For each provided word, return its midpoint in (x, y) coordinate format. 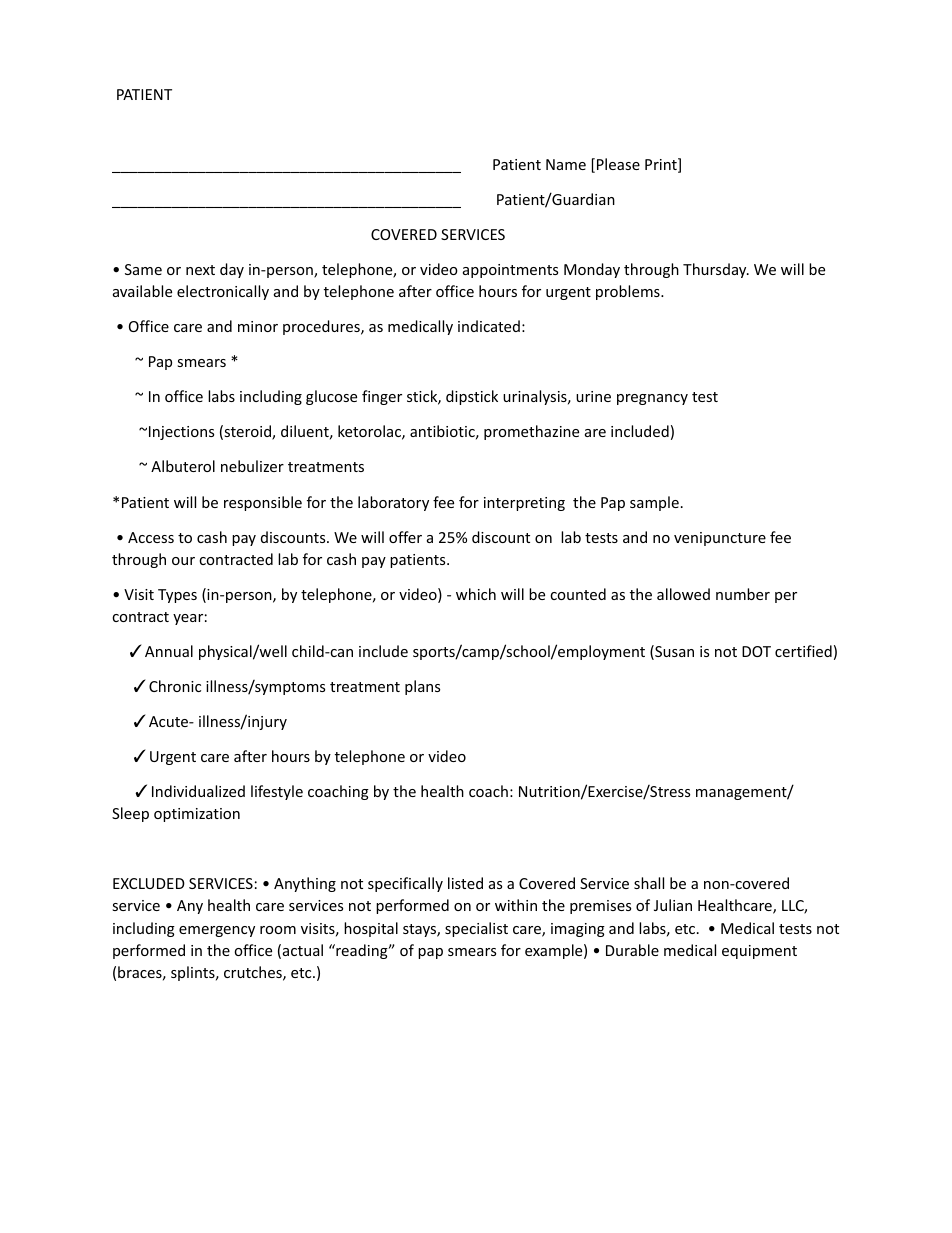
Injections (181, 433)
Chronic (175, 686)
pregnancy (652, 399)
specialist (476, 929)
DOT (756, 651)
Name (566, 164)
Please (618, 164)
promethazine (531, 432)
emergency (217, 931)
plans (422, 687)
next (200, 270)
